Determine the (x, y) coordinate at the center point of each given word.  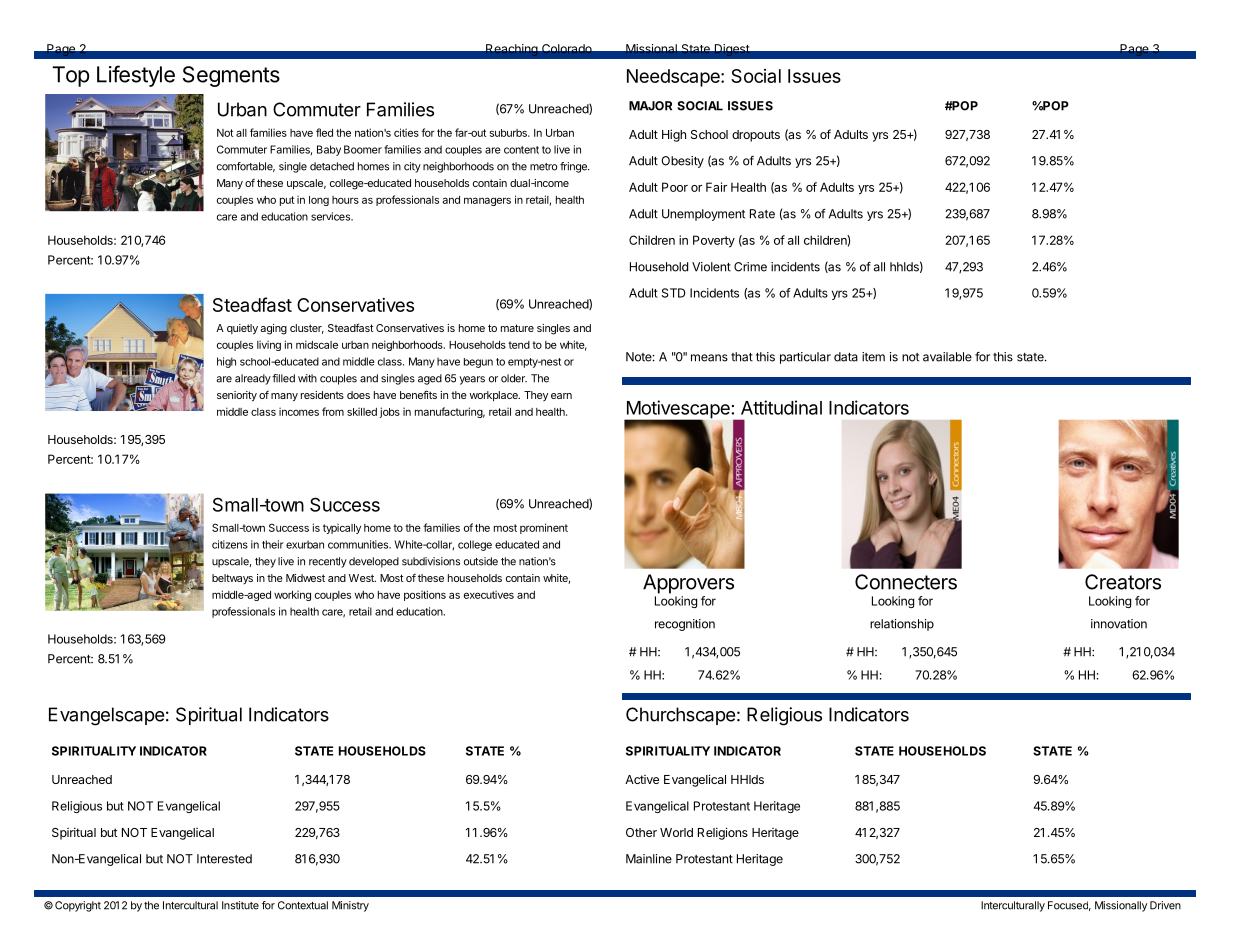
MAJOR (650, 106)
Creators (1123, 582)
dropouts (756, 136)
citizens (230, 544)
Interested (224, 859)
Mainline (649, 859)
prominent (544, 528)
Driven (1165, 905)
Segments (231, 76)
